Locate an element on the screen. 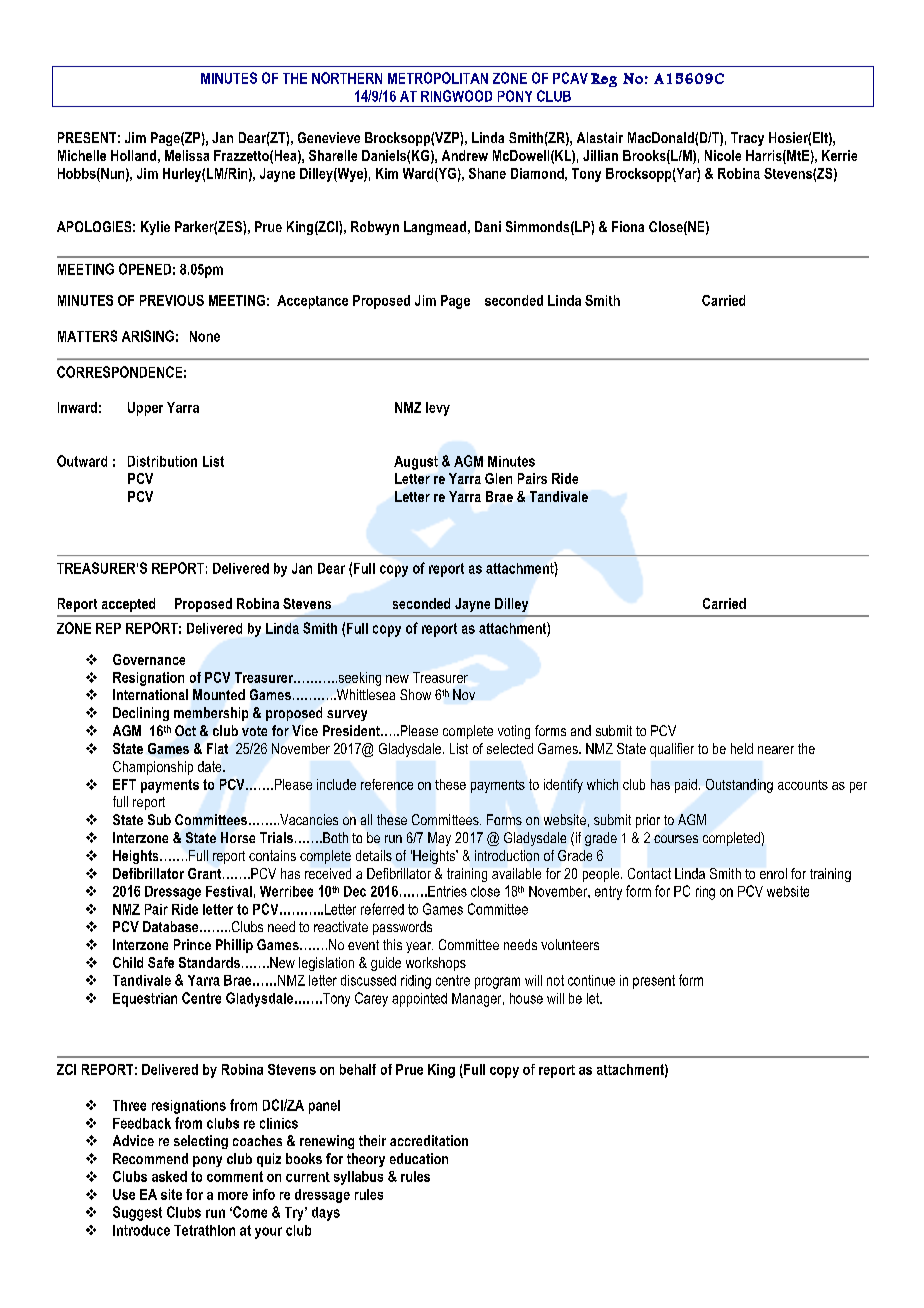  accreditation is located at coordinates (429, 1140).
